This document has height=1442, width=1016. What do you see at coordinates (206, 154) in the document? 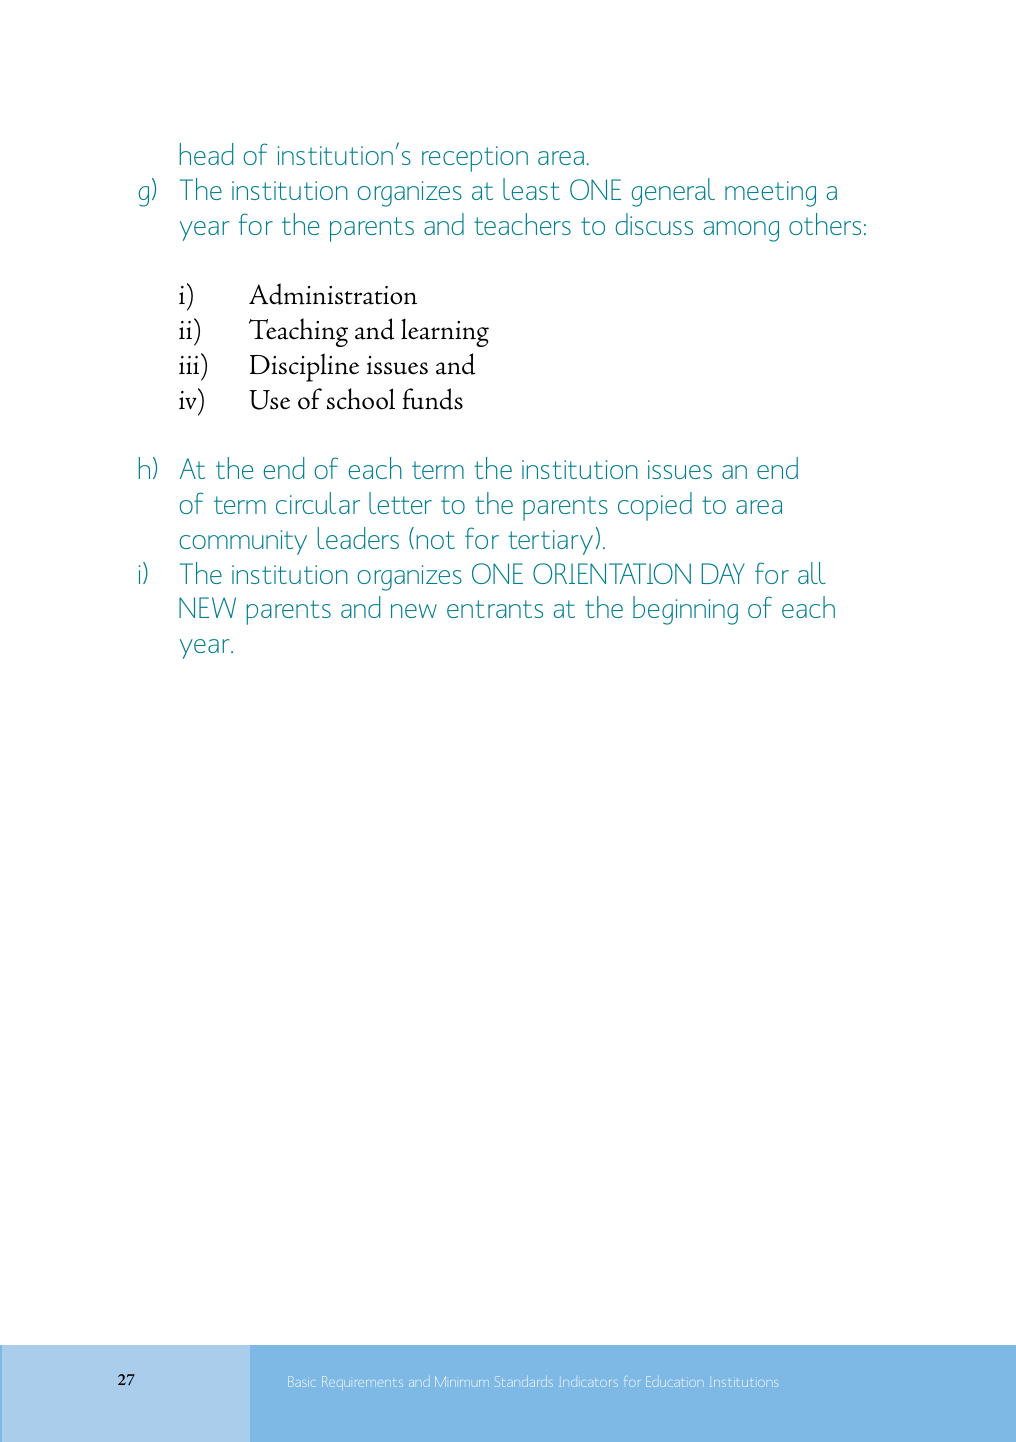
I see `head` at bounding box center [206, 154].
